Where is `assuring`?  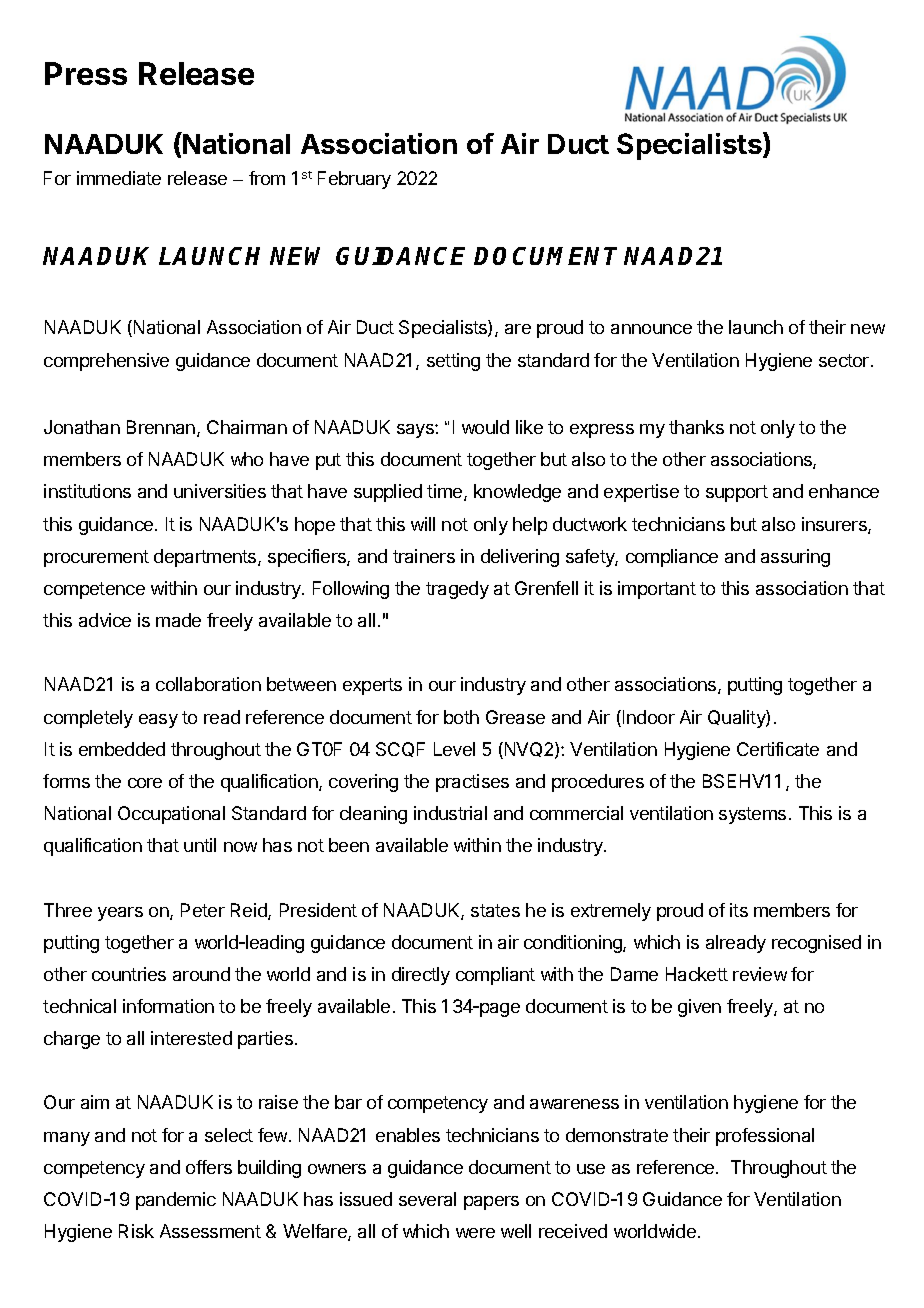 assuring is located at coordinates (795, 558).
